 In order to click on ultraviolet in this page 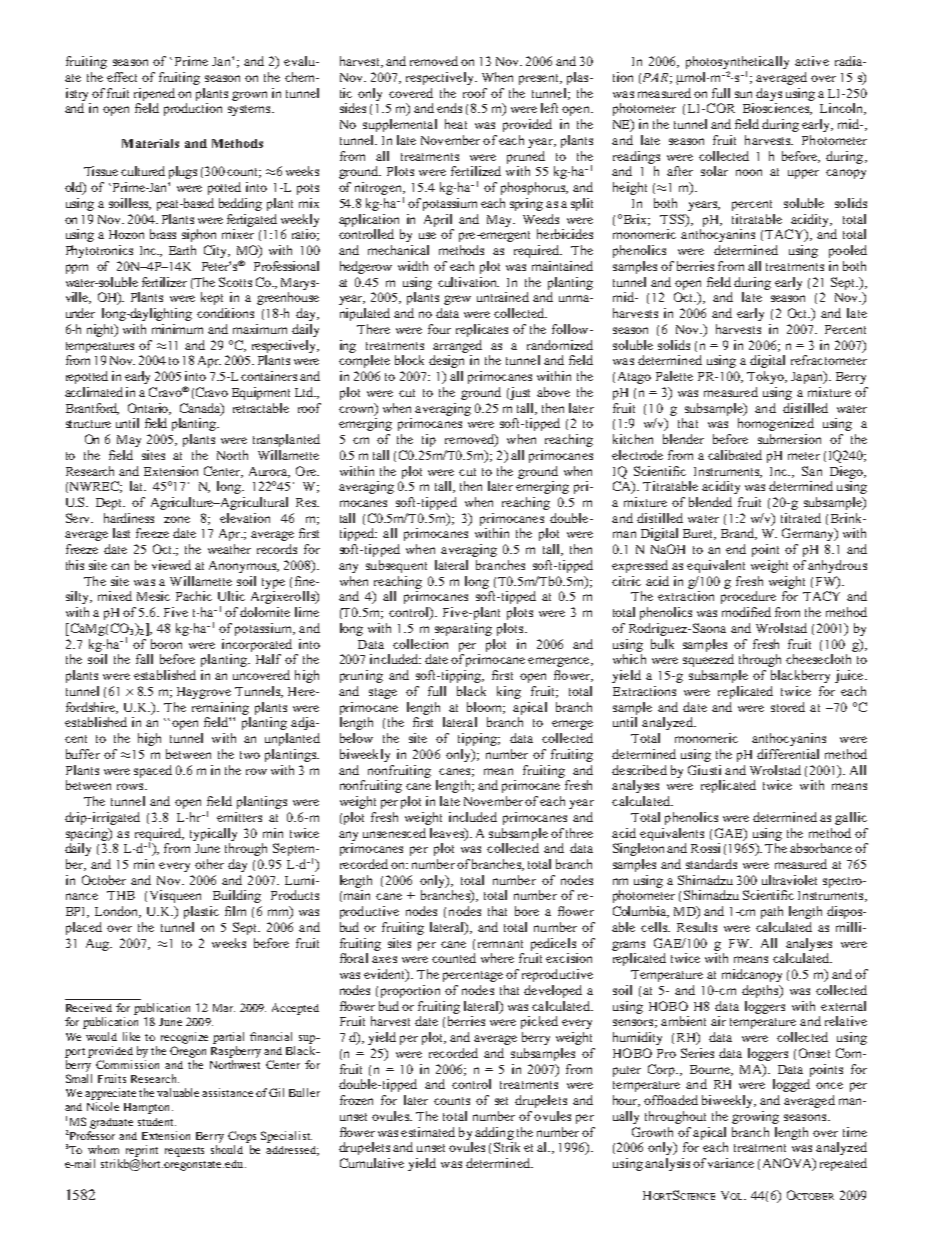, I will do `click(789, 880)`.
